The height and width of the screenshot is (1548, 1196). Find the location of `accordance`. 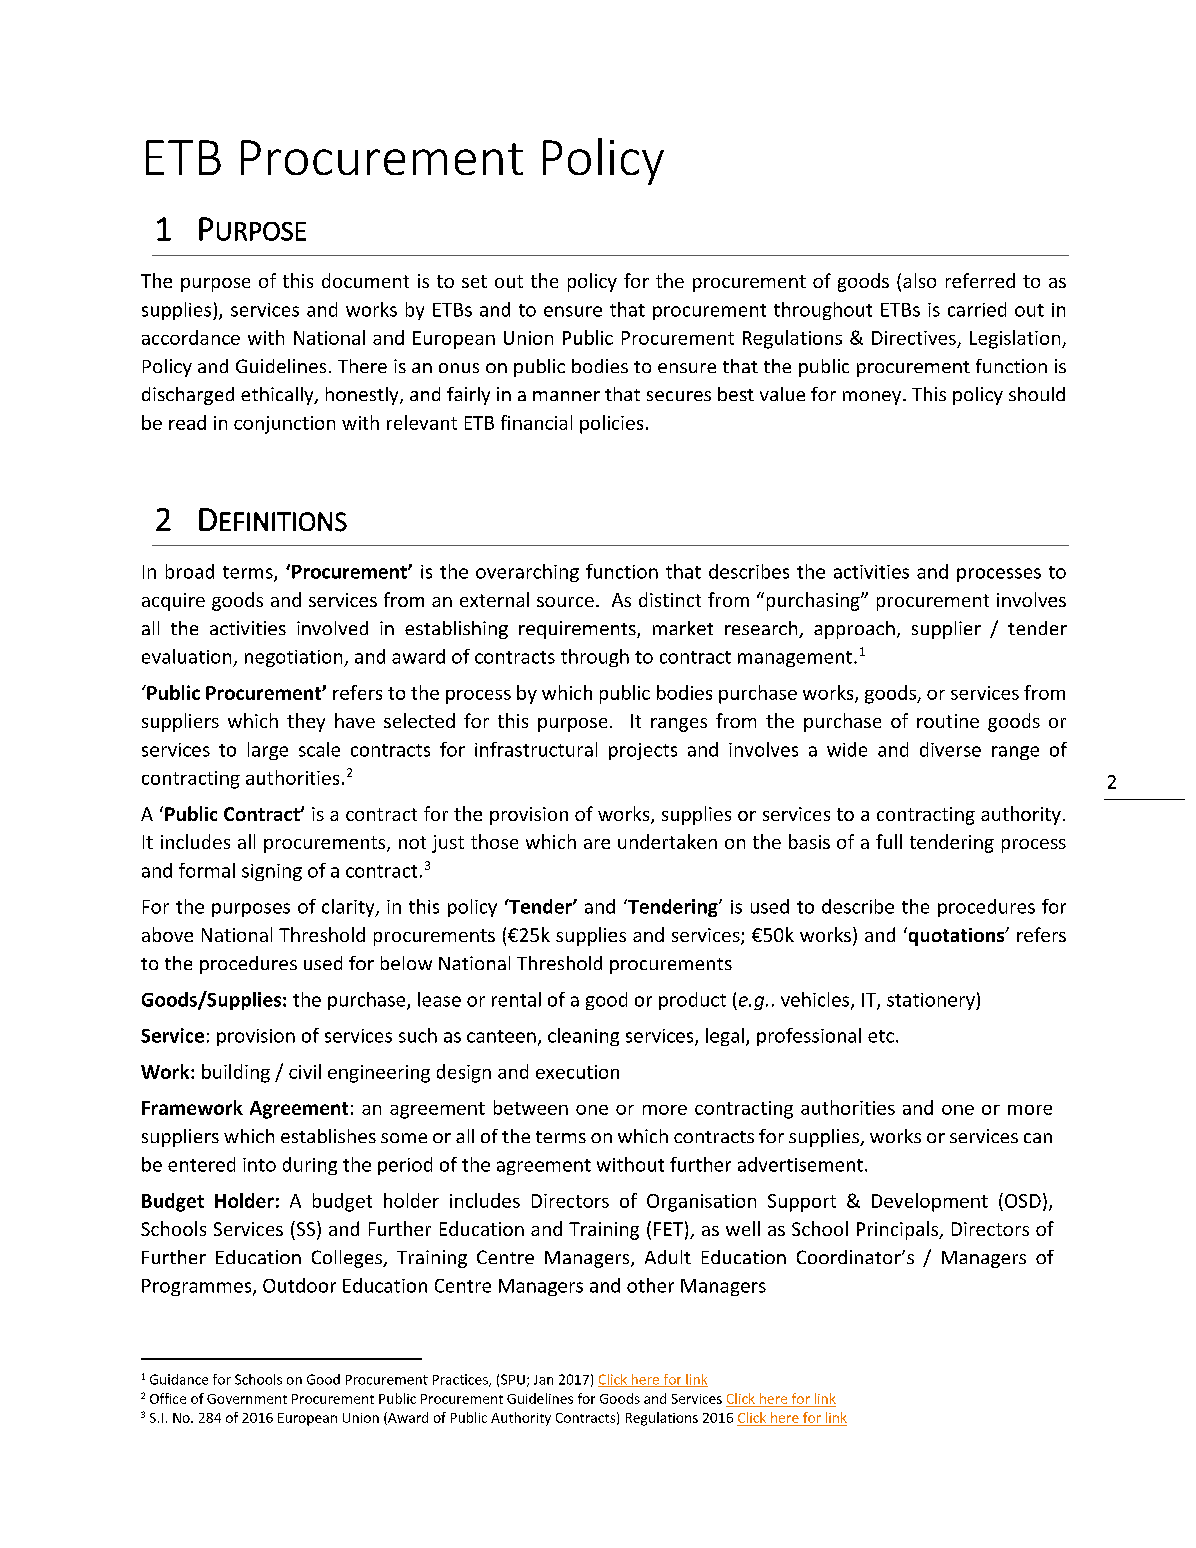

accordance is located at coordinates (191, 337).
